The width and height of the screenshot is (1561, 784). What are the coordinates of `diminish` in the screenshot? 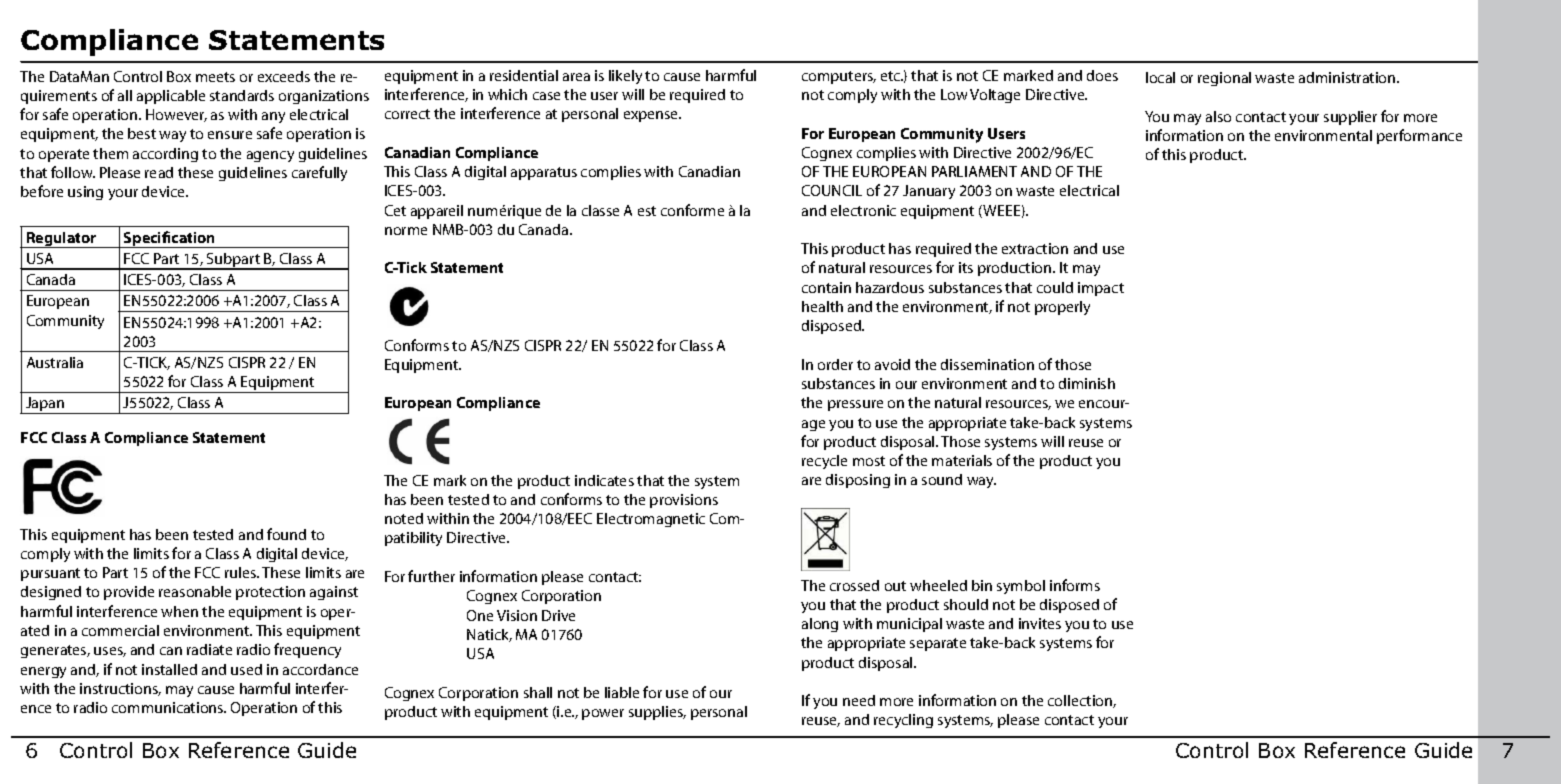 It's located at (1087, 383).
